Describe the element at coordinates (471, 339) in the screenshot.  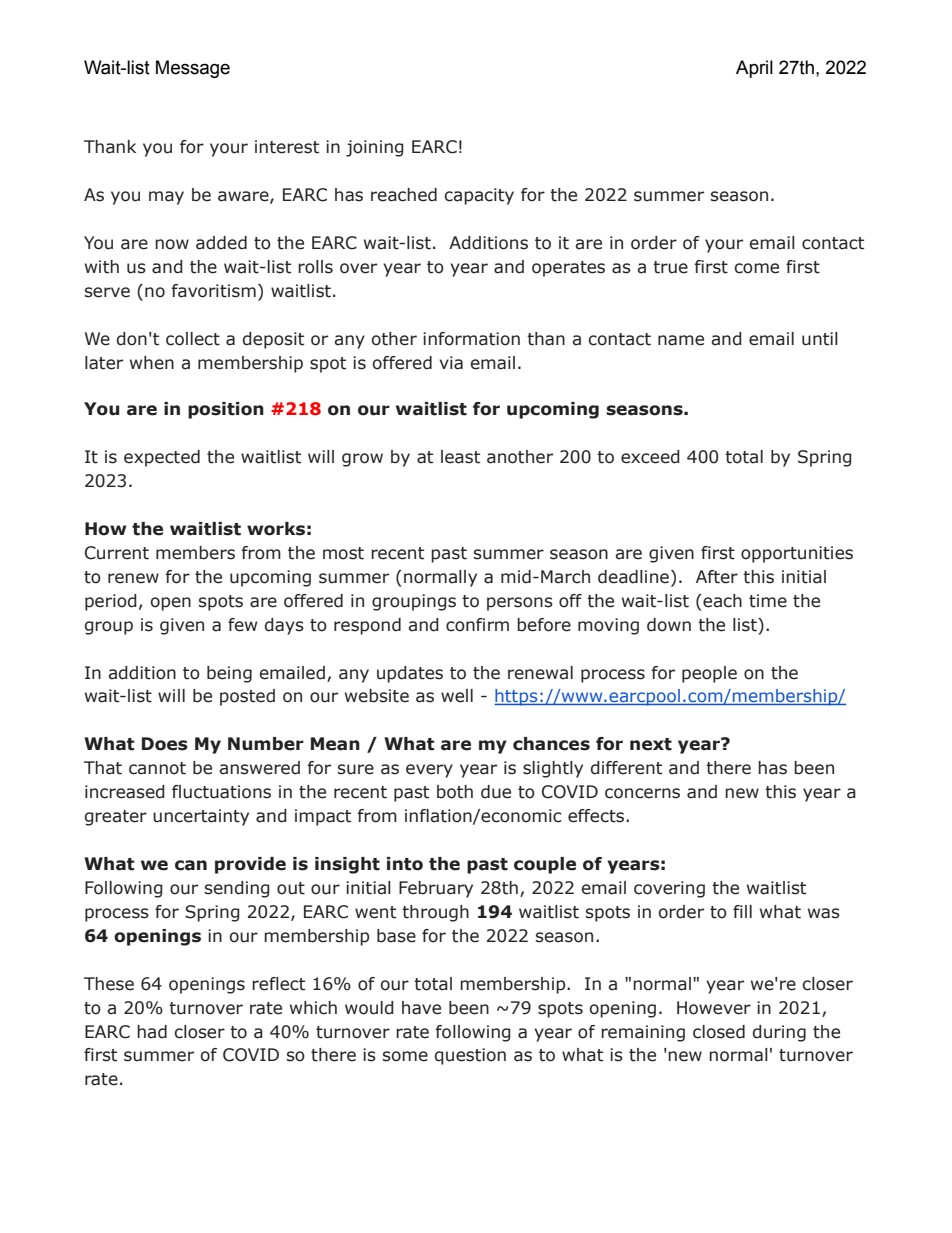
I see `information` at that location.
